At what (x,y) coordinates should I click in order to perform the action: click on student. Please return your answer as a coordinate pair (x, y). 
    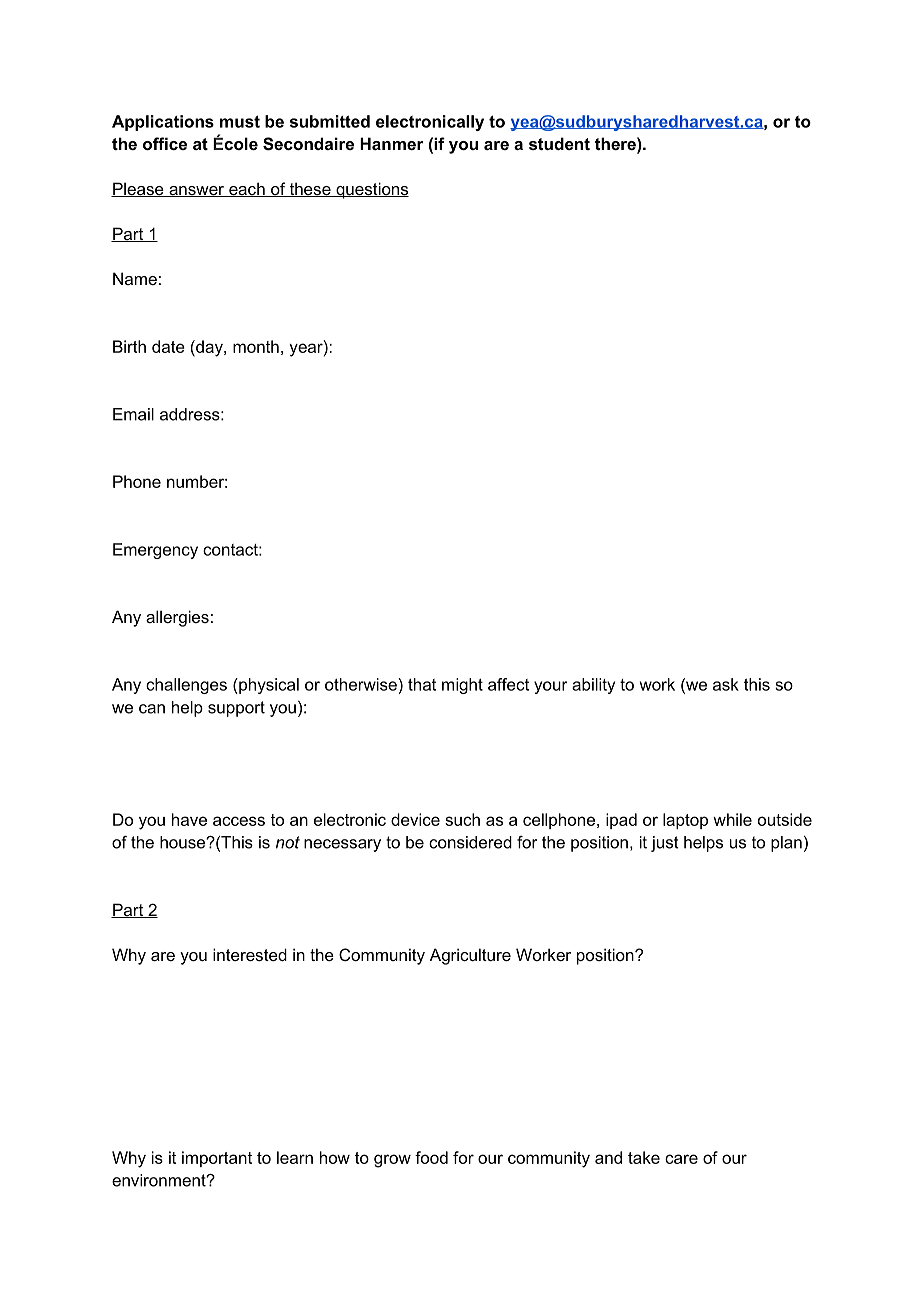
    Looking at the image, I should click on (559, 143).
